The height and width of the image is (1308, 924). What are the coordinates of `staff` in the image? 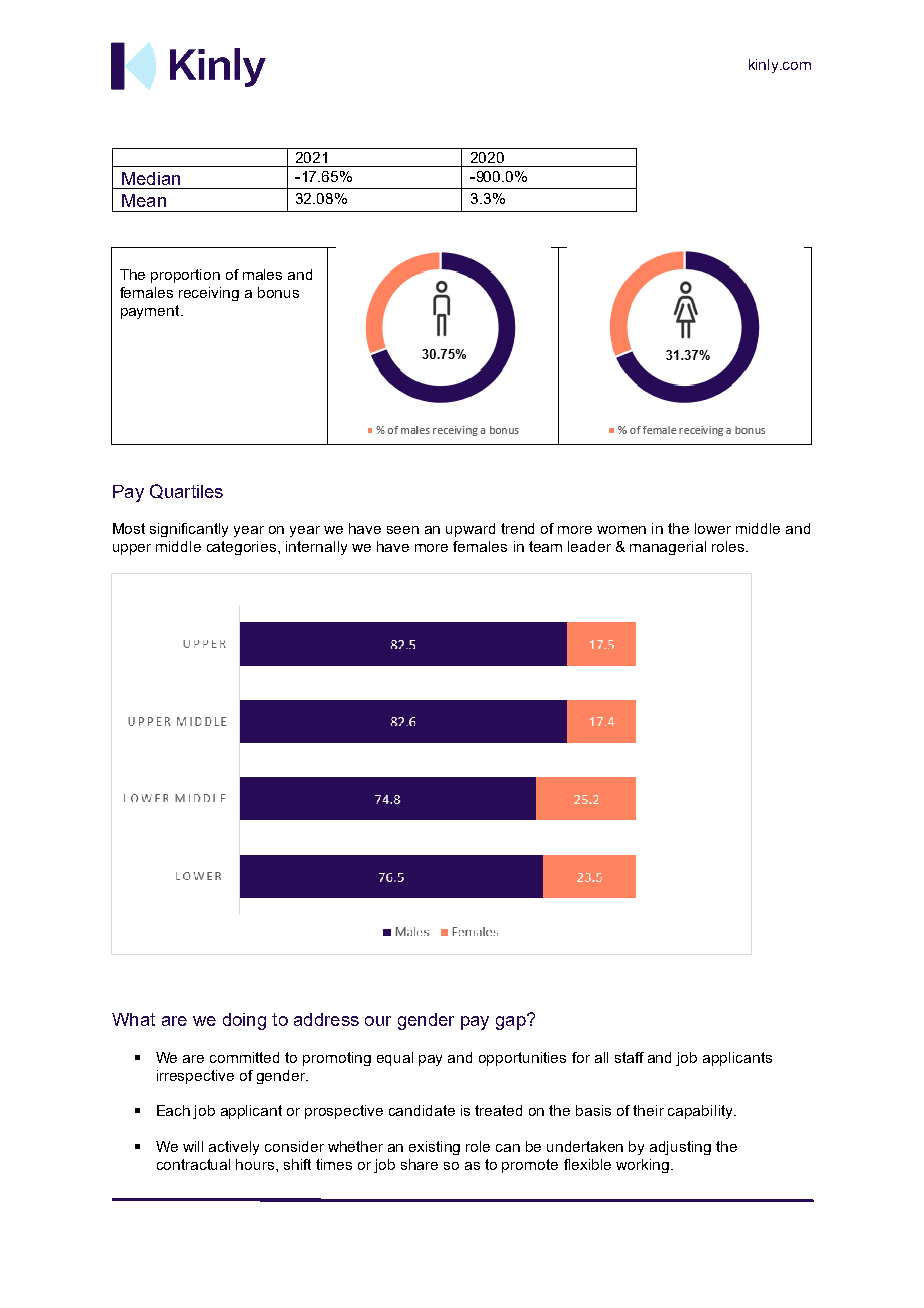 It's located at (629, 1057).
